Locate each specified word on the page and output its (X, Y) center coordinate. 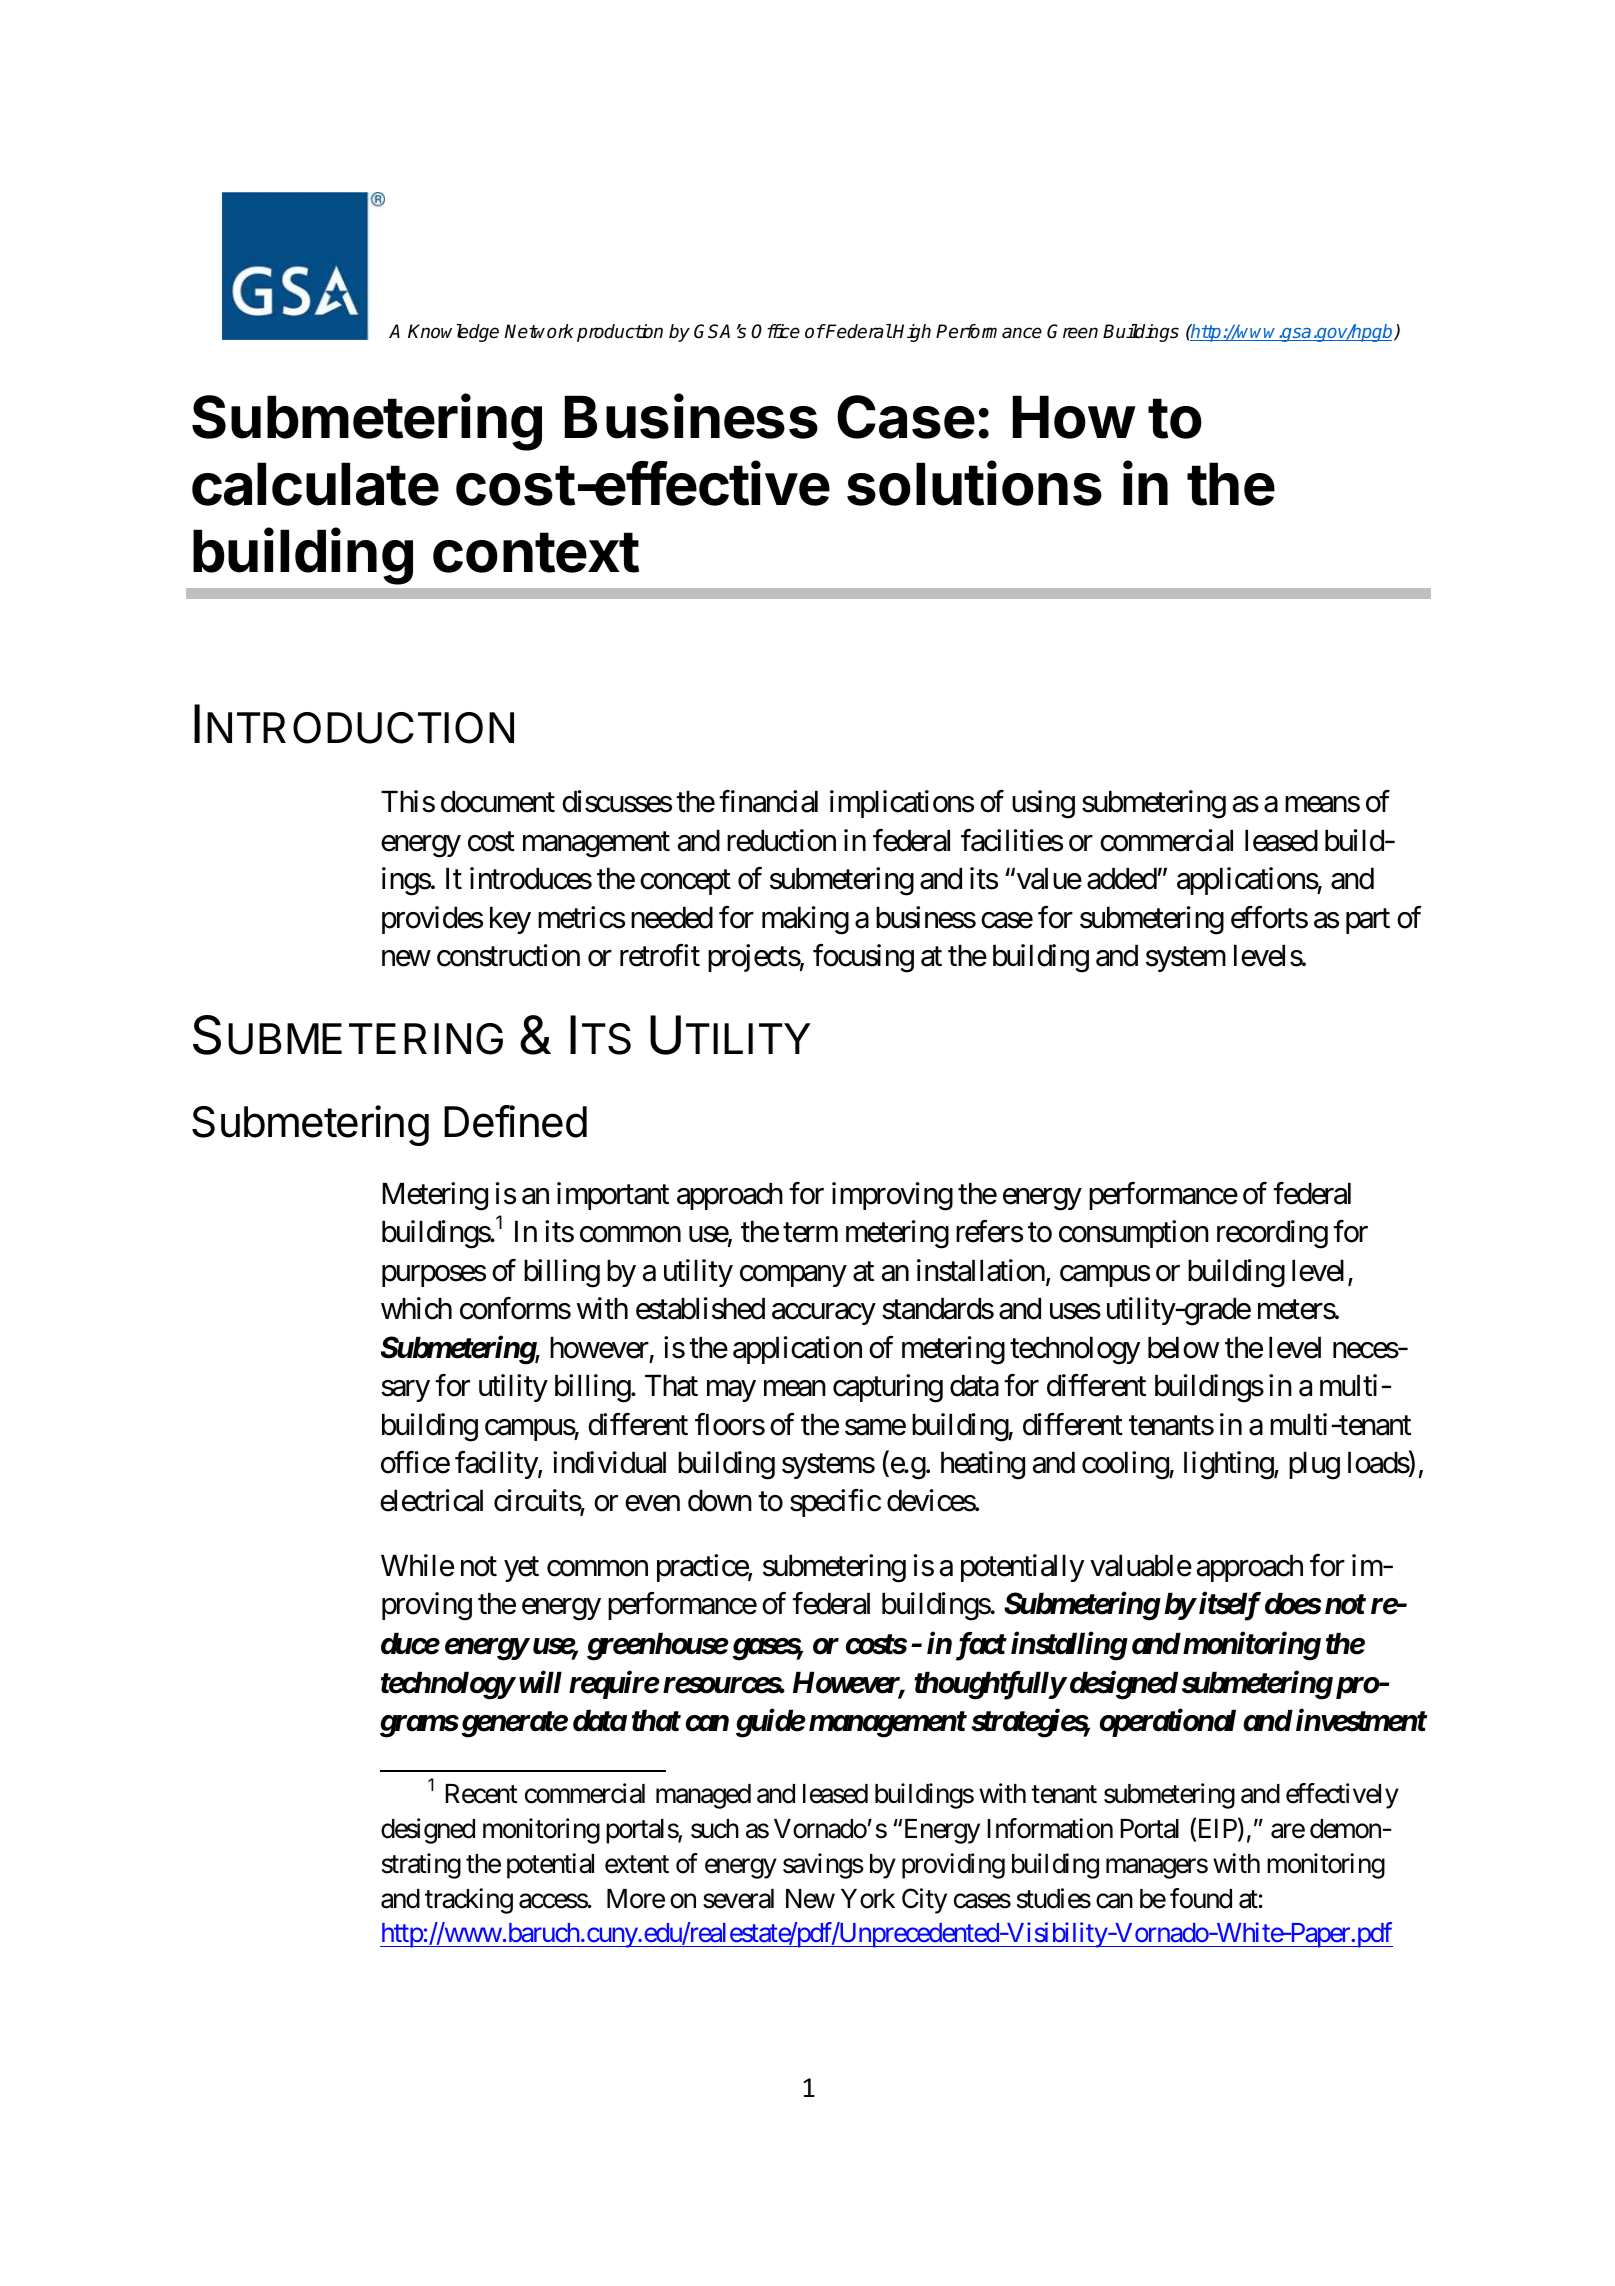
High (912, 333)
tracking (469, 1901)
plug (1314, 1465)
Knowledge (453, 333)
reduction (781, 840)
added (1122, 878)
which (416, 1308)
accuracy (823, 1314)
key (510, 920)
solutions (974, 483)
